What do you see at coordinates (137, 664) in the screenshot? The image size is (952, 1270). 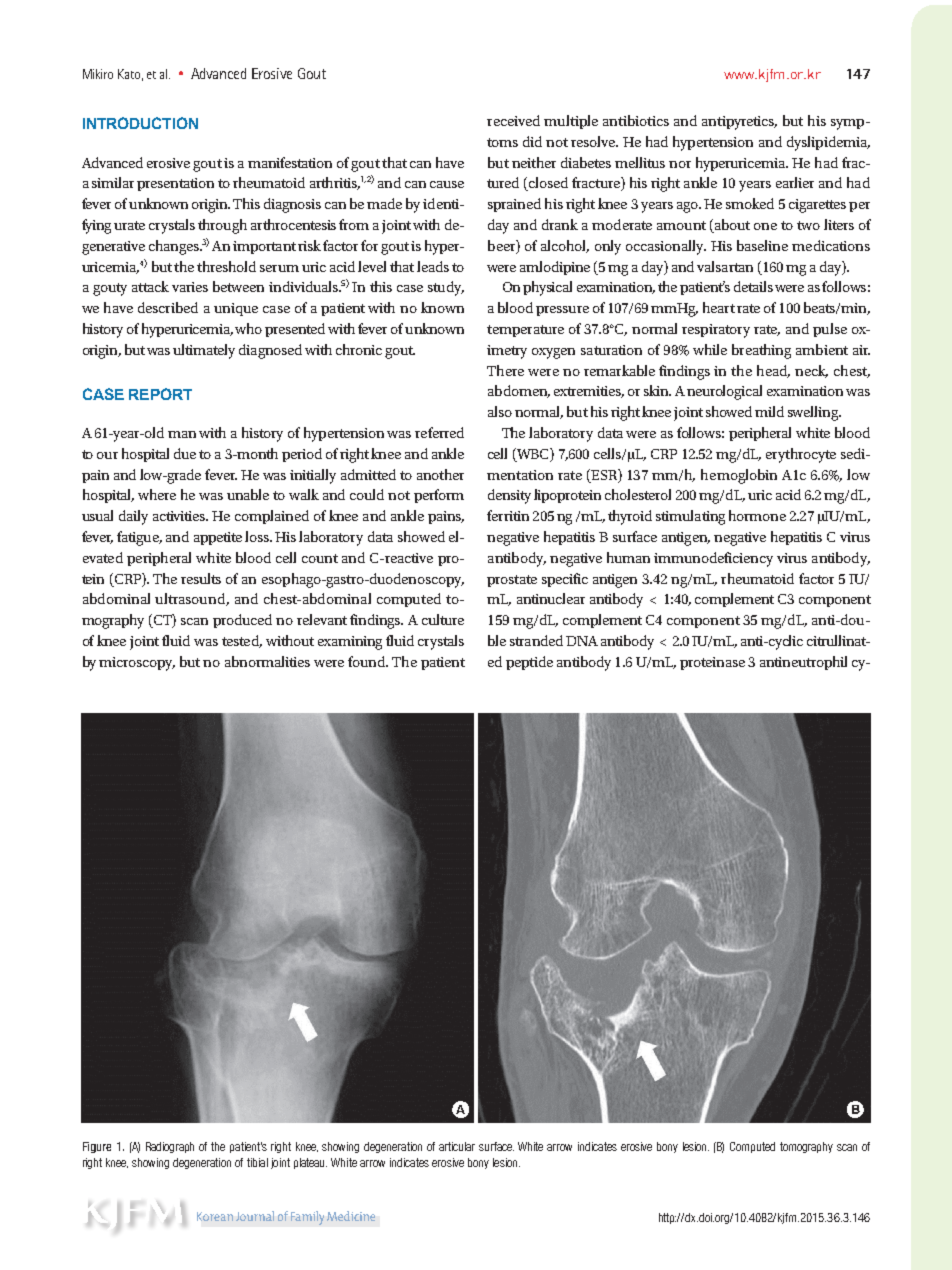 I see `microscopy` at bounding box center [137, 664].
